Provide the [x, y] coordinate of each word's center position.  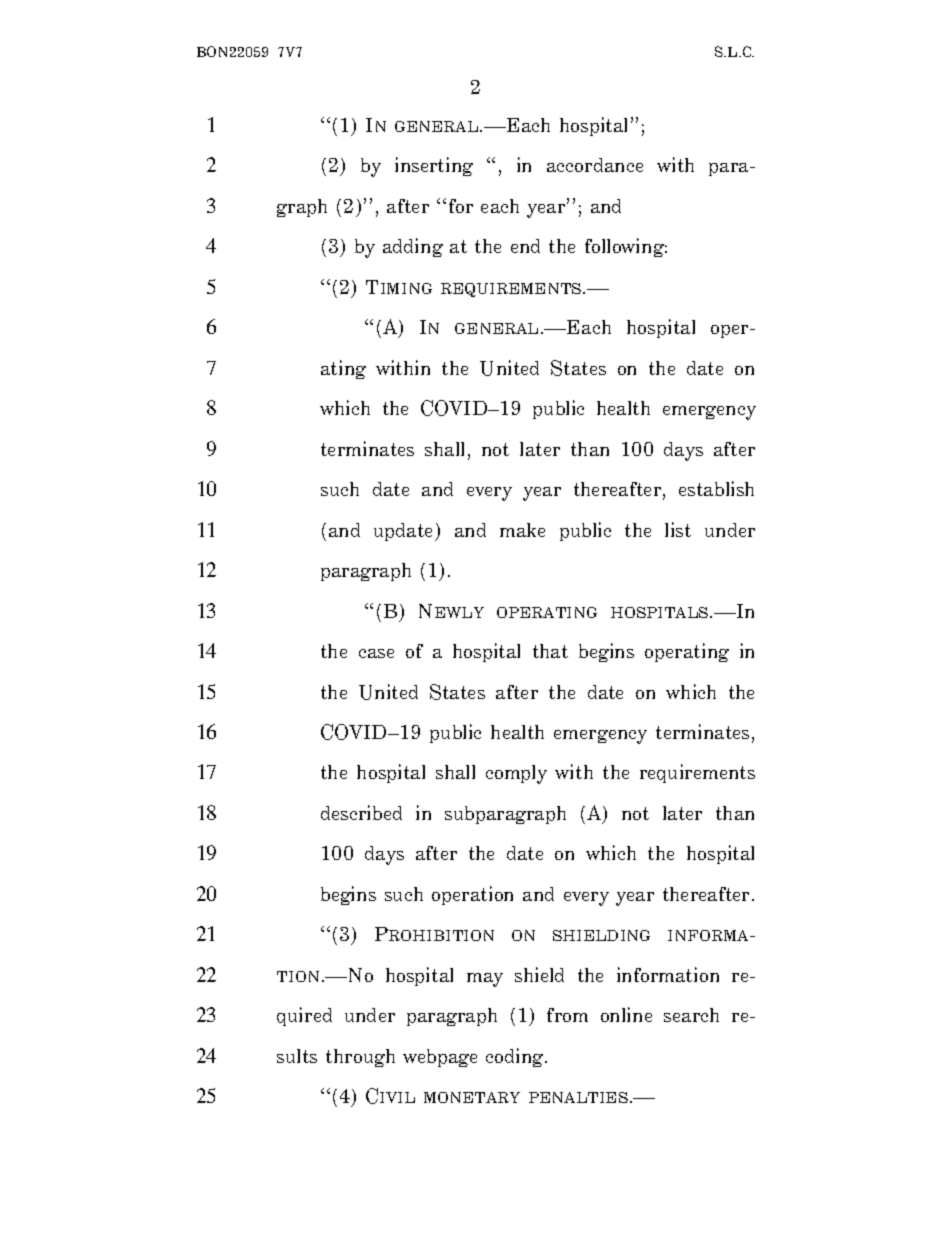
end [525, 246]
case [376, 653]
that [550, 651]
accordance [595, 165]
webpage [440, 1058]
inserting [434, 166]
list [678, 529]
